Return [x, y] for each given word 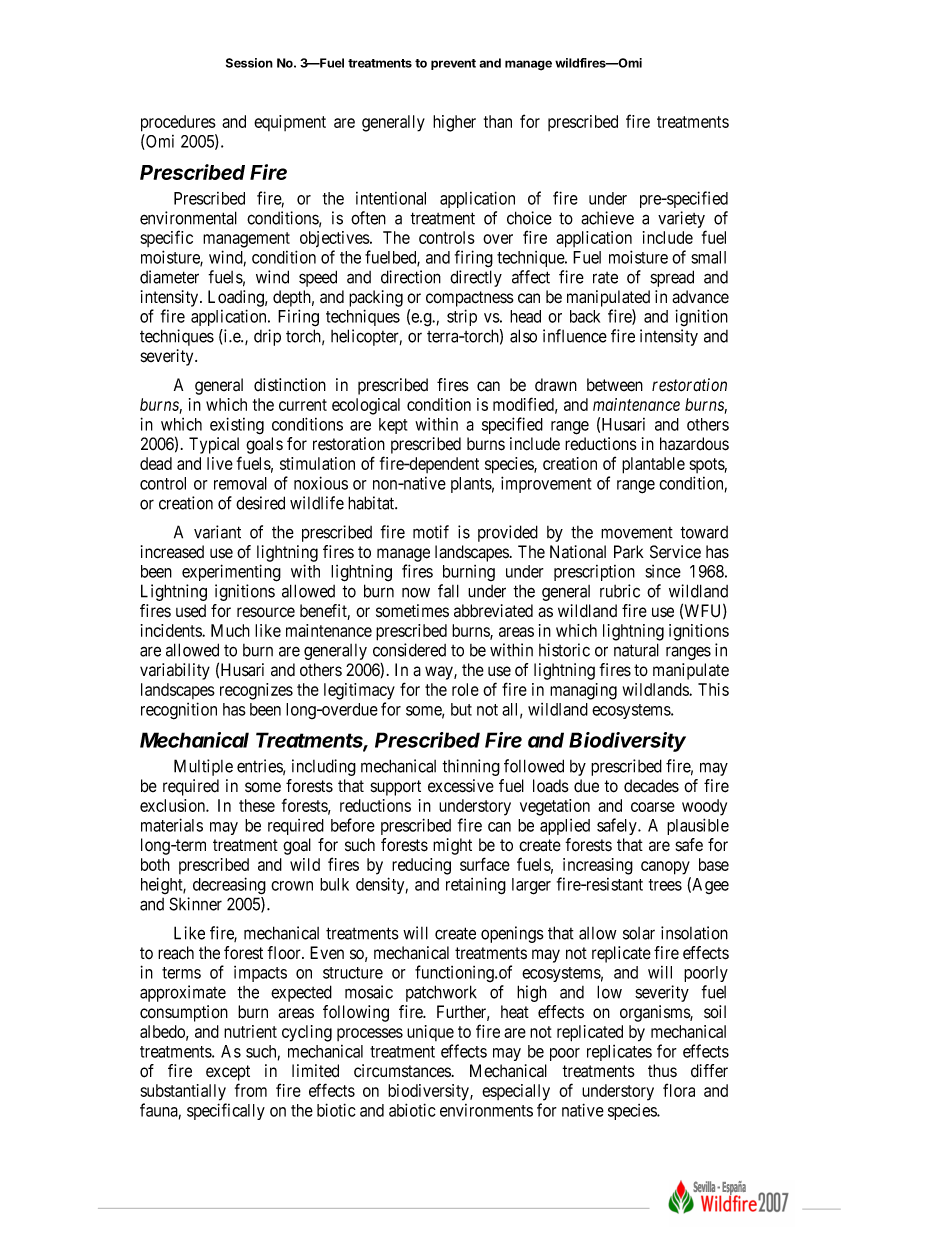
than [498, 121]
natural [636, 650]
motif [431, 532]
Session [249, 63]
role [465, 689]
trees [665, 885]
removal [240, 483]
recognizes [256, 691]
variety [681, 219]
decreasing [229, 886]
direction [411, 277]
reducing [421, 866]
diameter [169, 277]
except [228, 1073]
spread [672, 278]
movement [637, 533]
